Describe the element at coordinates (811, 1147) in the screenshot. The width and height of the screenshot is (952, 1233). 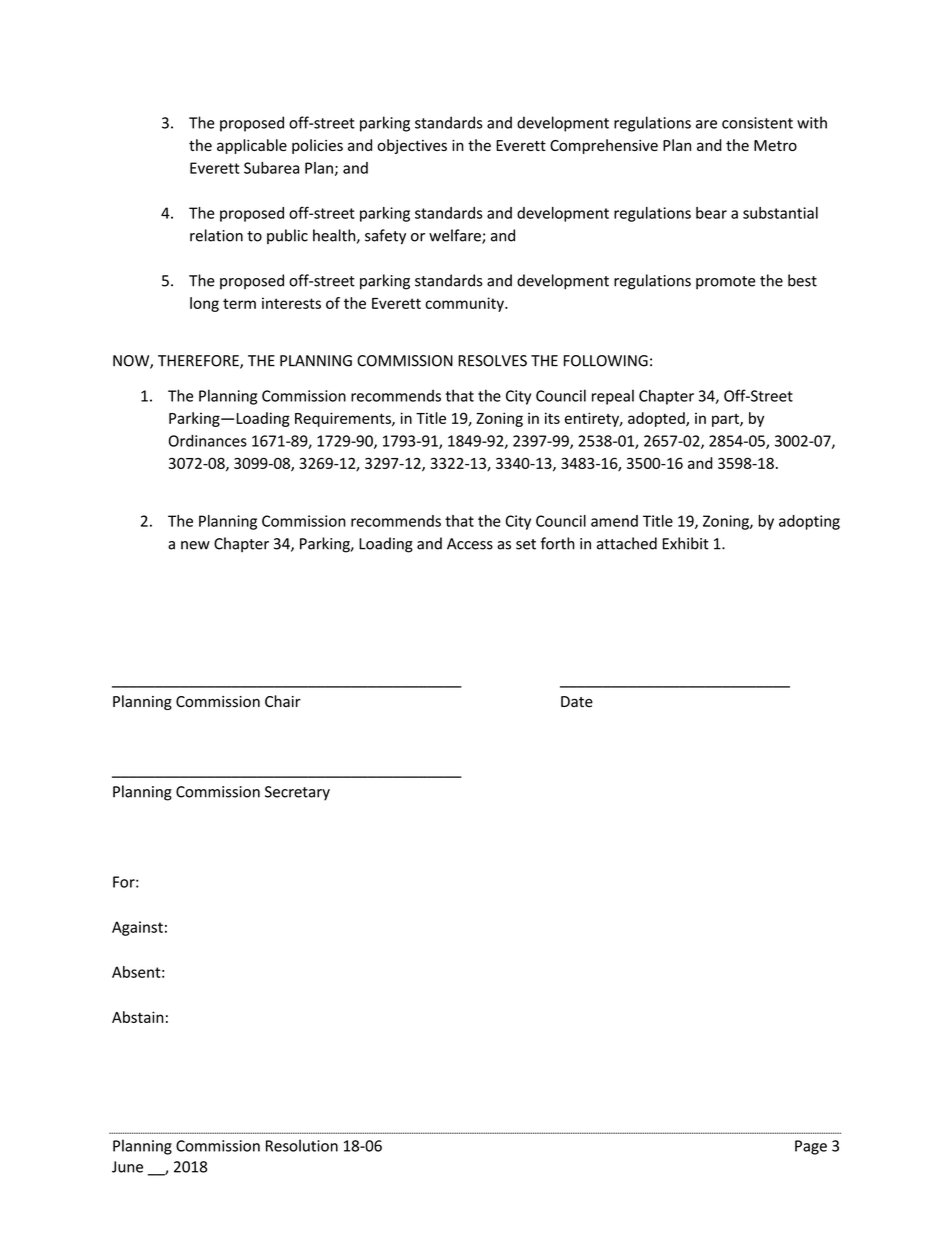
I see `Page` at that location.
